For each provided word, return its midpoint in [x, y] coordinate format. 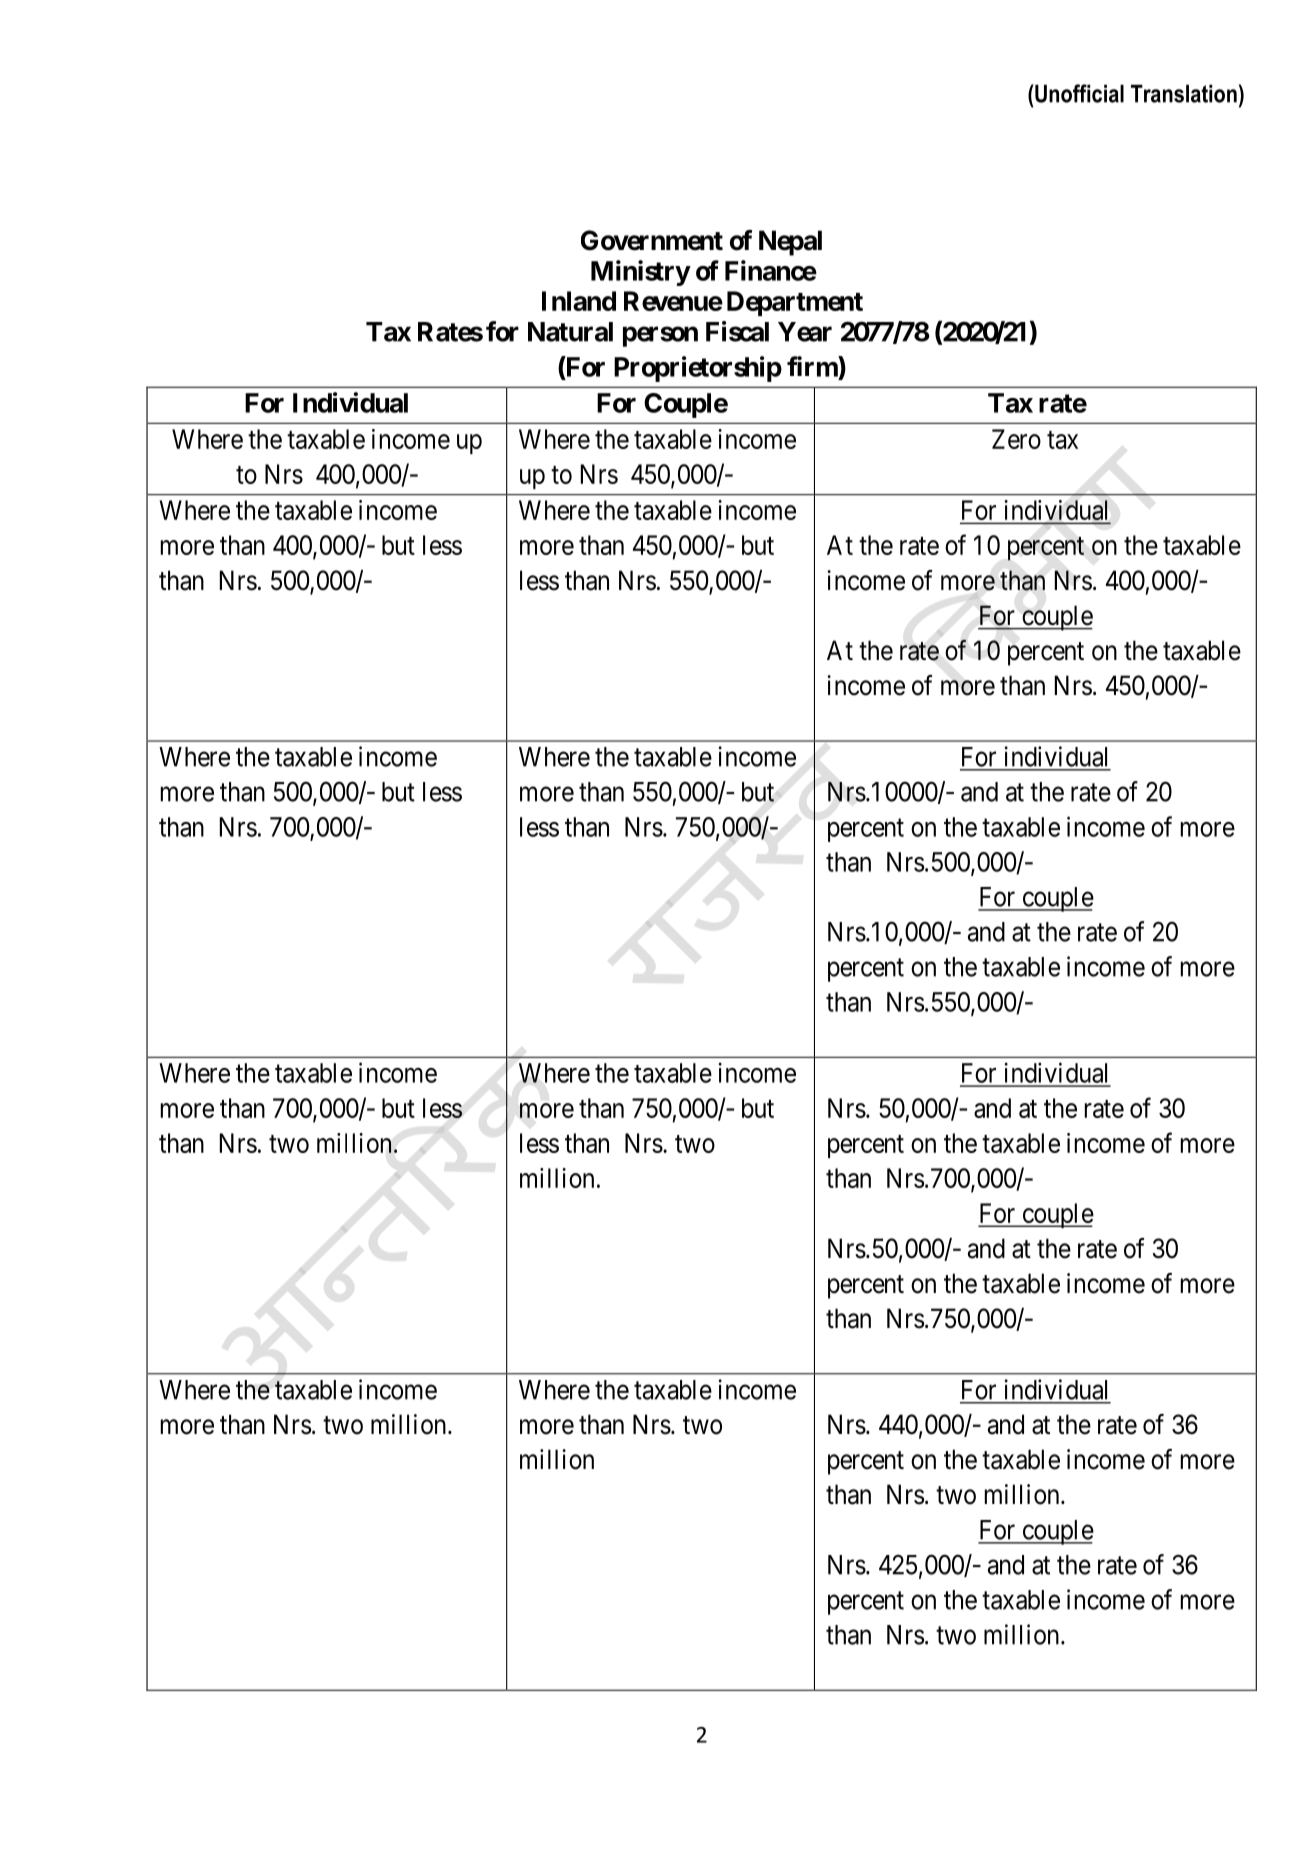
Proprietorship [698, 369]
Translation [1184, 93]
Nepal [790, 243]
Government [652, 240]
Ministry [640, 273]
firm [813, 366]
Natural [570, 332]
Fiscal [737, 331]
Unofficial [1078, 93]
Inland [579, 301]
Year [805, 332]
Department [795, 303]
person [660, 336]
